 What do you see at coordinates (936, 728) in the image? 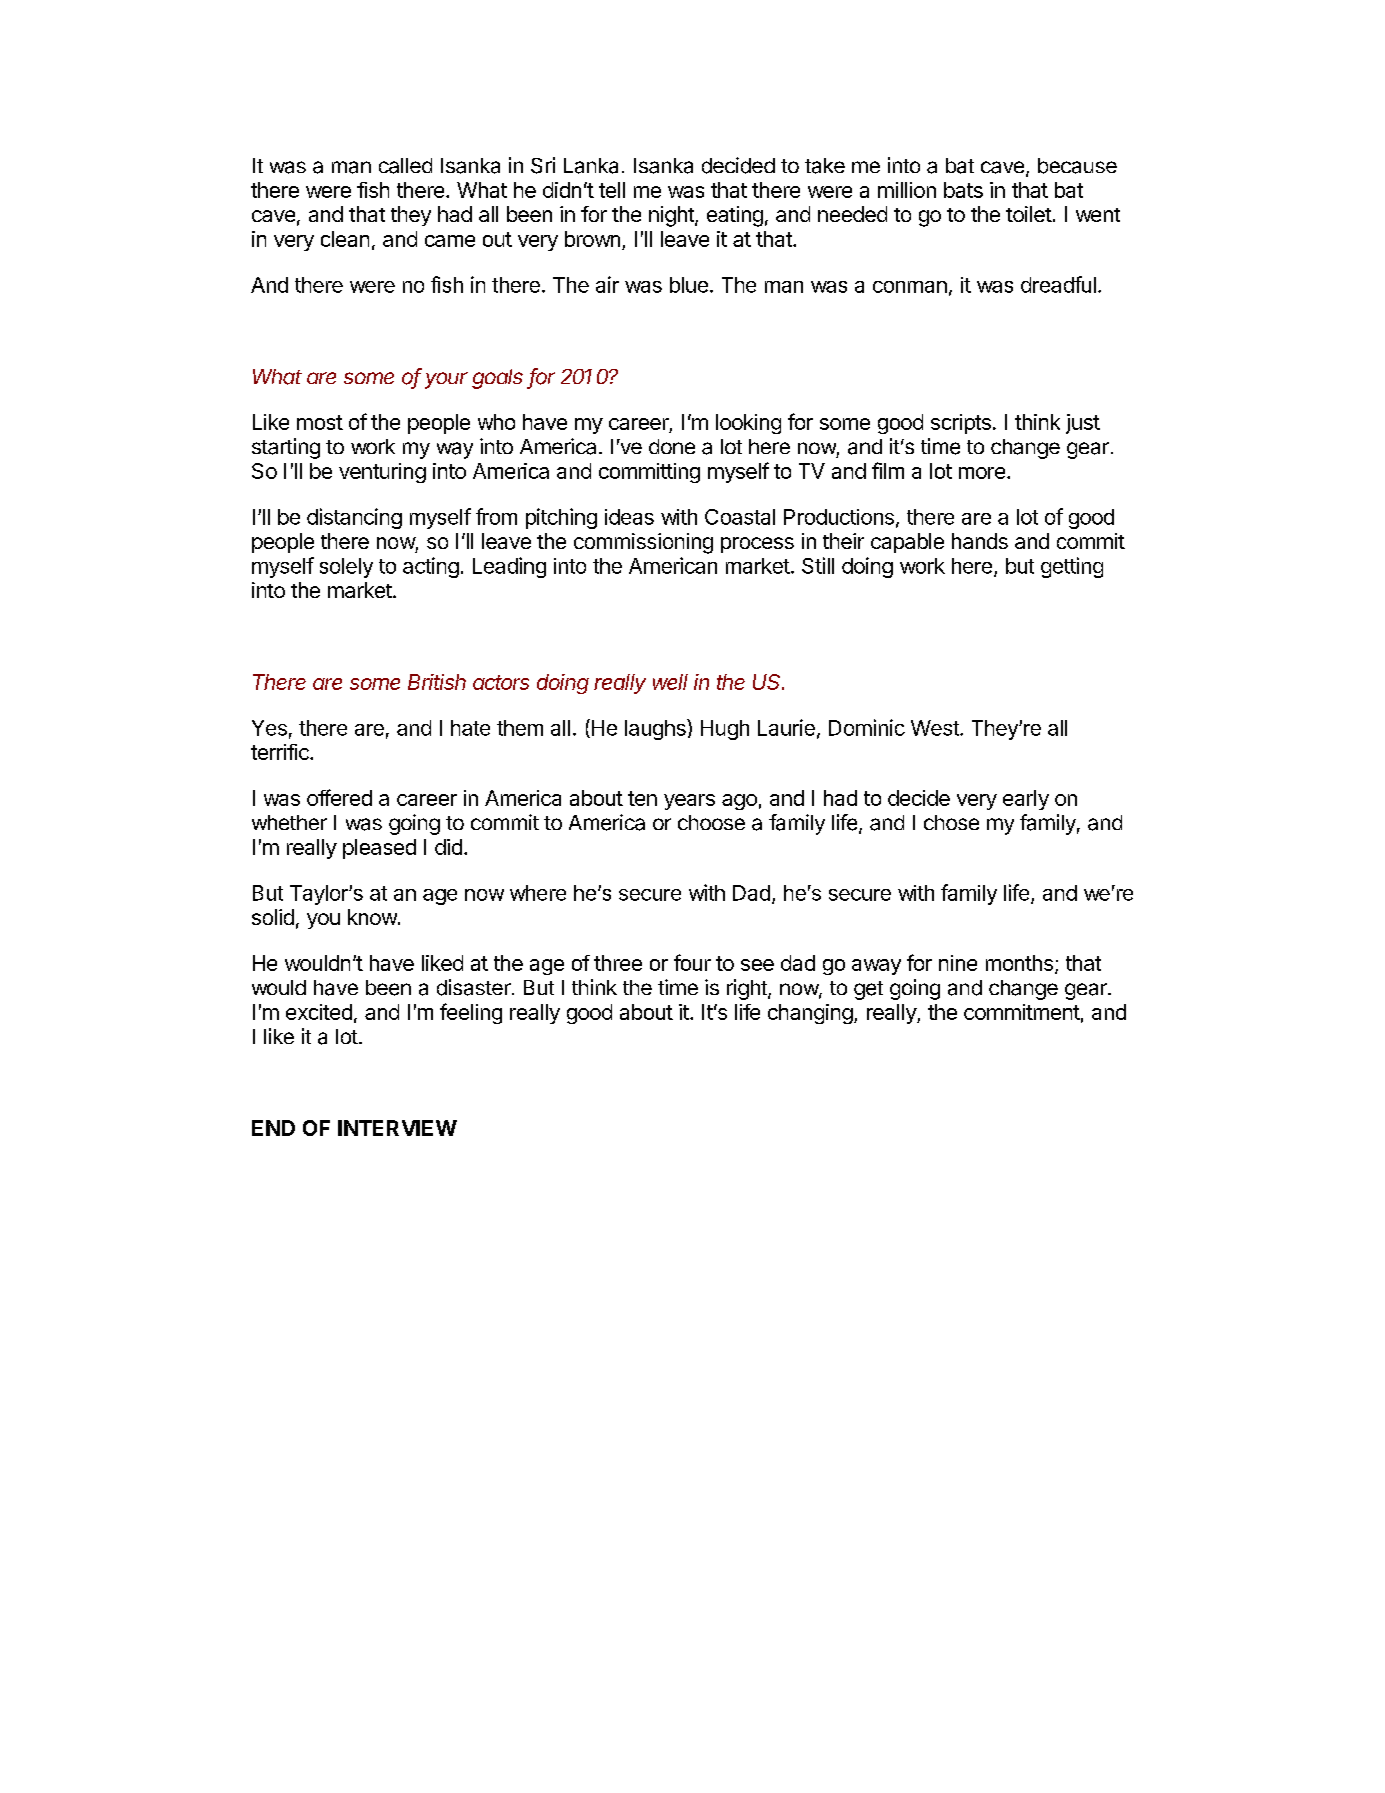
I see `West` at bounding box center [936, 728].
